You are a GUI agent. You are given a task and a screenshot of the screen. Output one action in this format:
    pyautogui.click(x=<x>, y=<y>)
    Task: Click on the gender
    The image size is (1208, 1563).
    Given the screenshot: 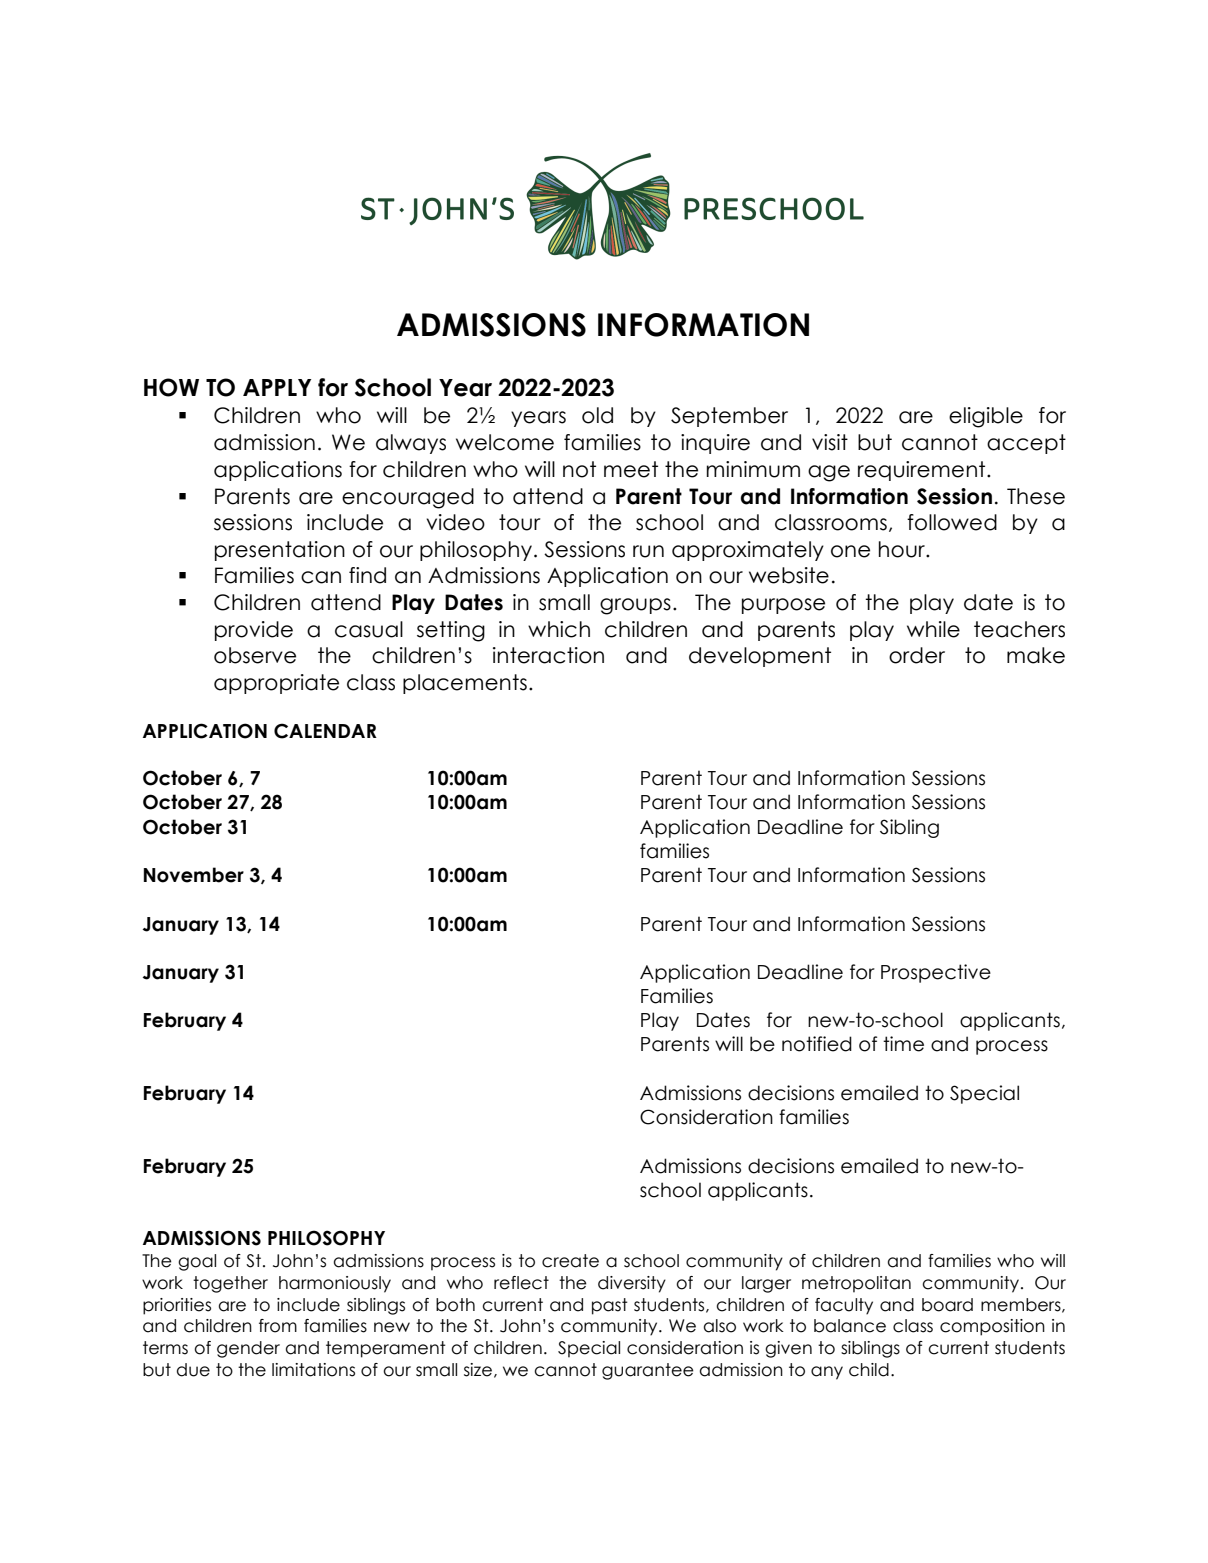 What is the action you would take?
    pyautogui.click(x=248, y=1349)
